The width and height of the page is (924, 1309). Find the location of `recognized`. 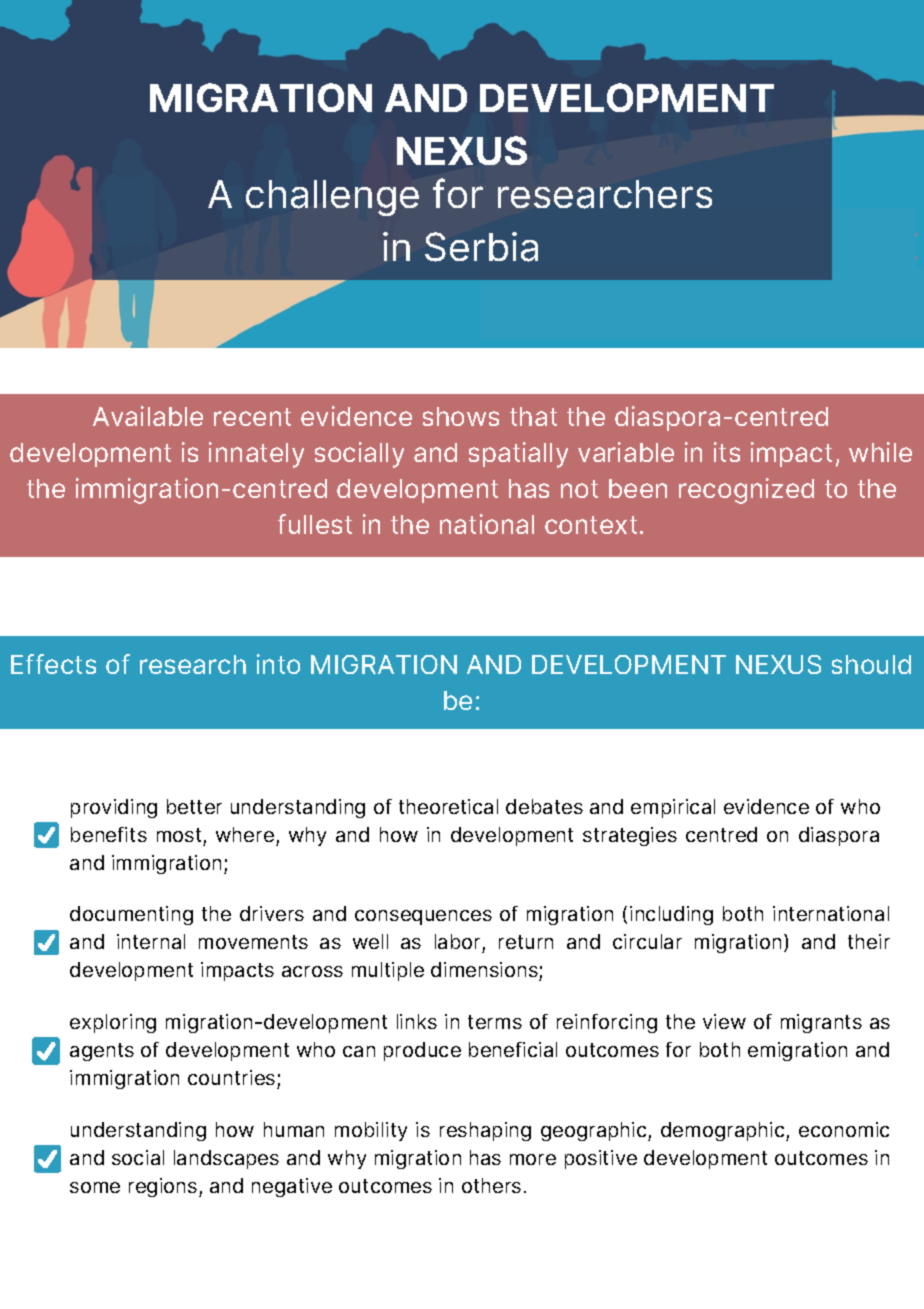

recognized is located at coordinates (746, 491).
